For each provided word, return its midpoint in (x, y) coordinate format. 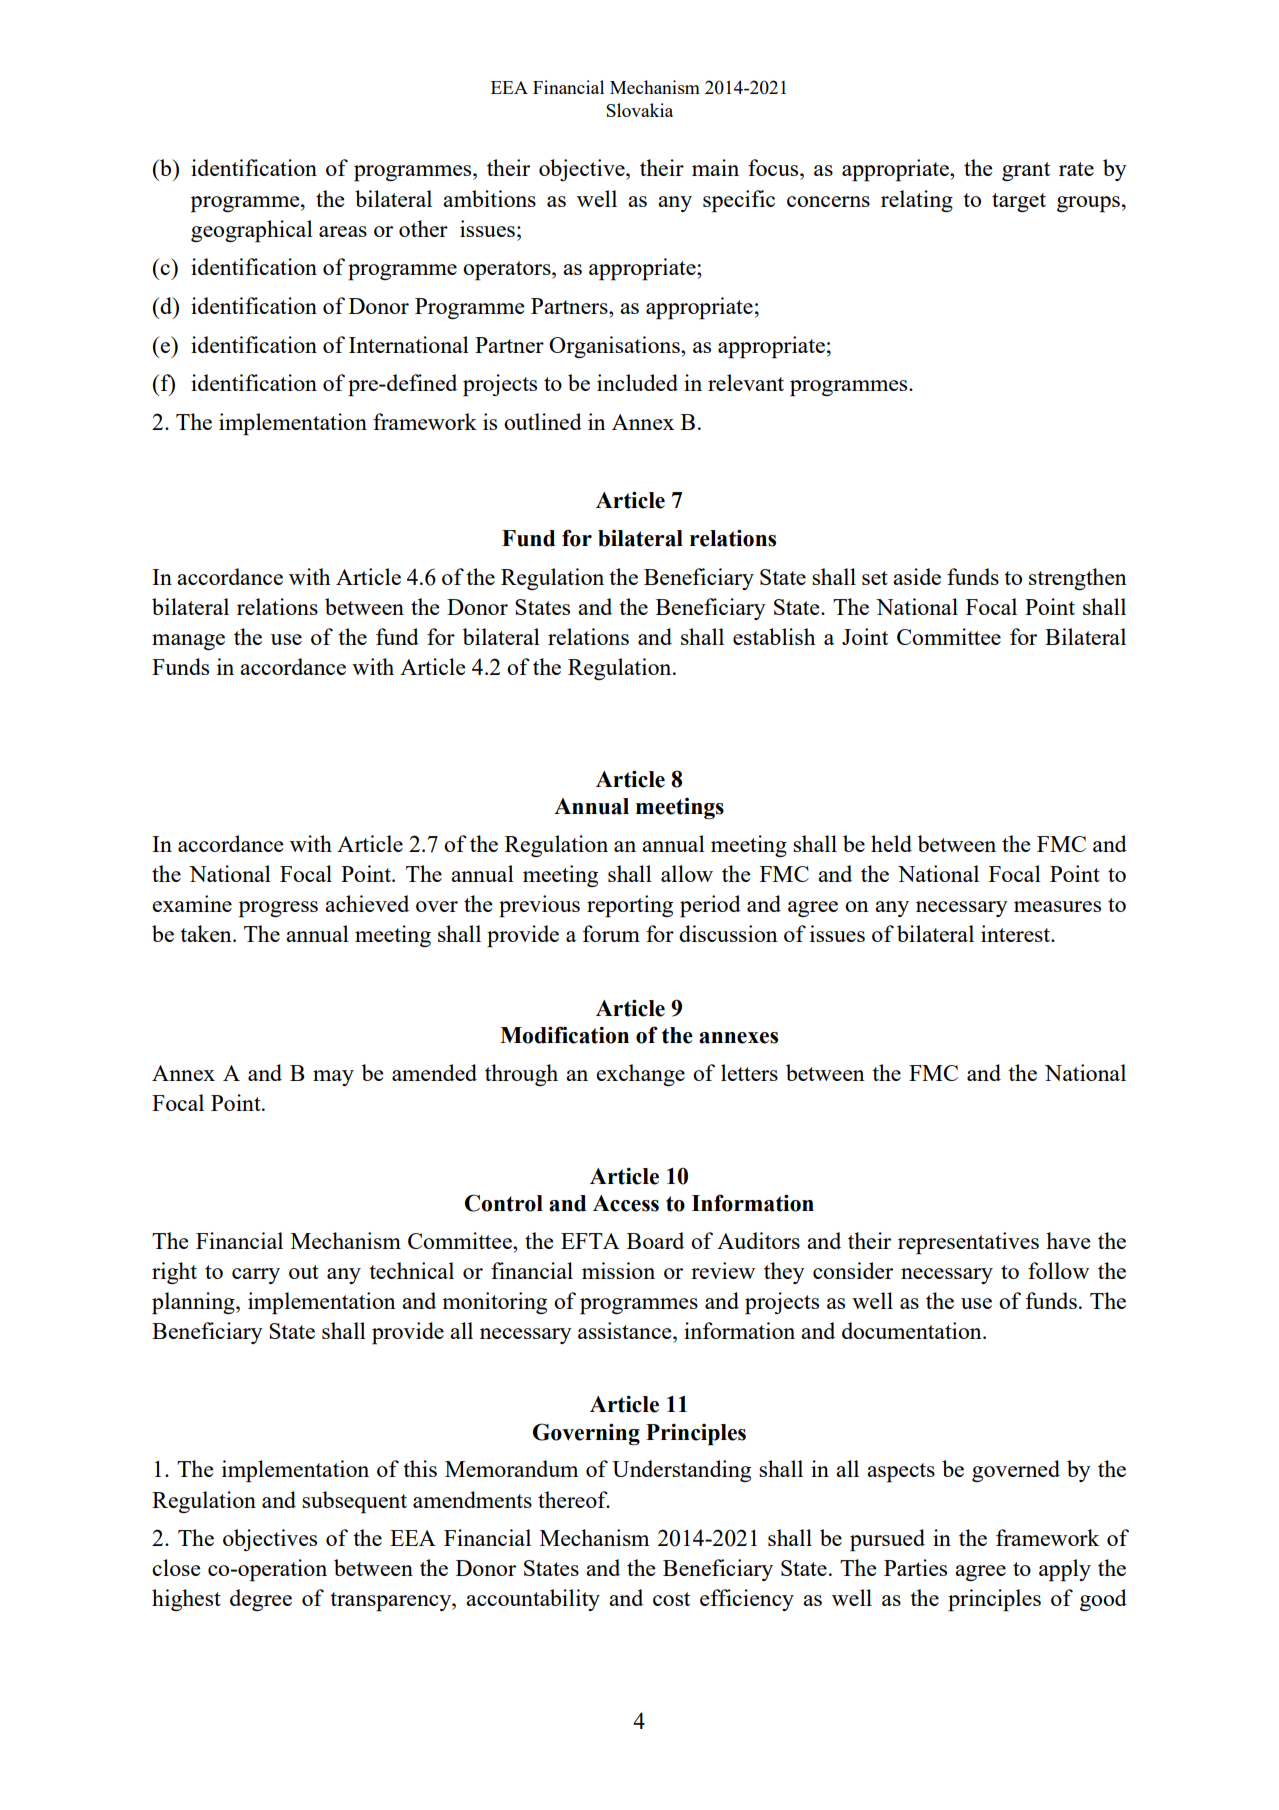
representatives (968, 1243)
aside (917, 576)
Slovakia (639, 110)
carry (256, 1276)
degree (261, 1600)
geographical (252, 231)
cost (671, 1599)
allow (687, 873)
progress (278, 909)
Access (626, 1203)
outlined (543, 421)
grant (1026, 171)
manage (188, 642)
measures (1057, 906)
